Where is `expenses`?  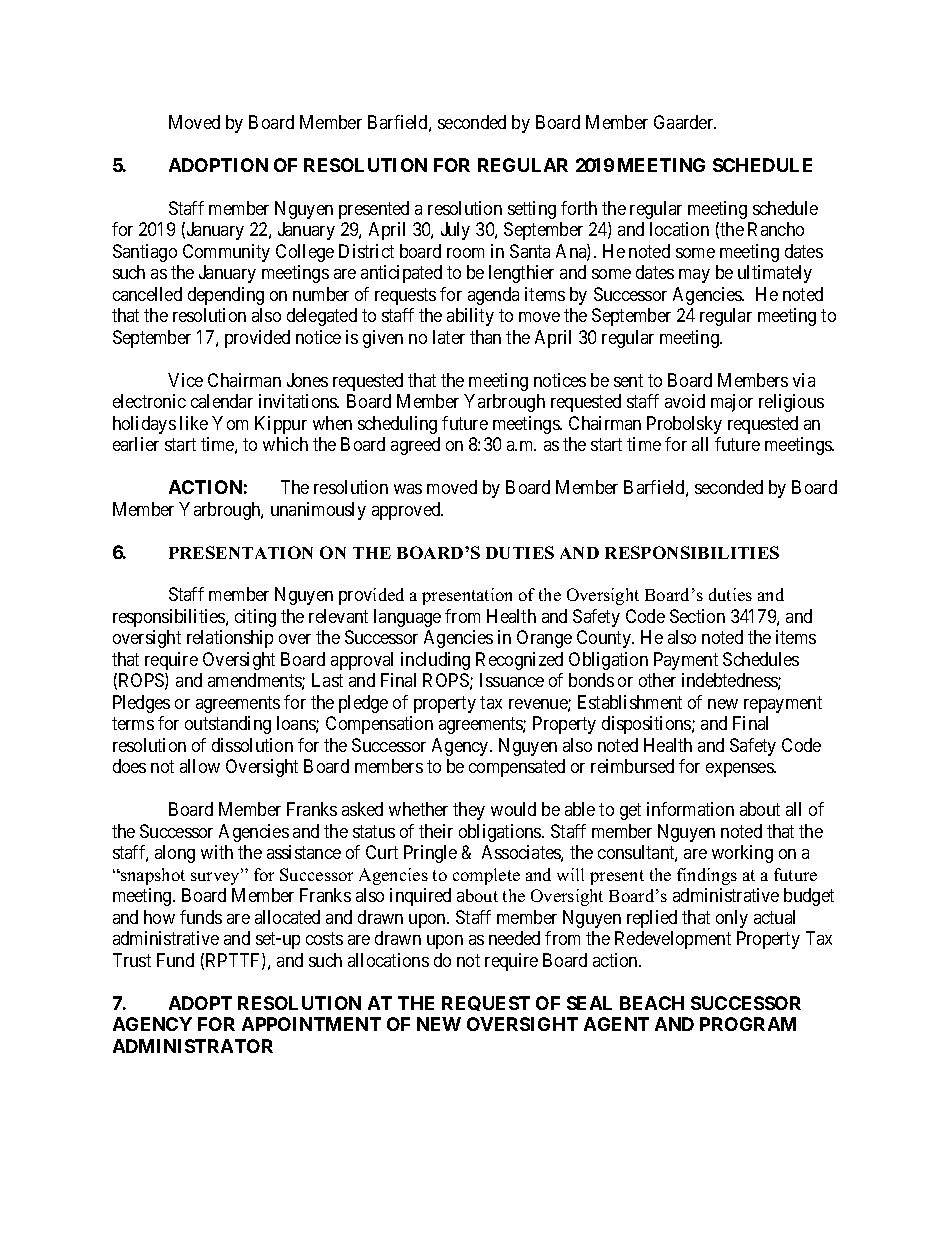
expenses is located at coordinates (740, 770).
